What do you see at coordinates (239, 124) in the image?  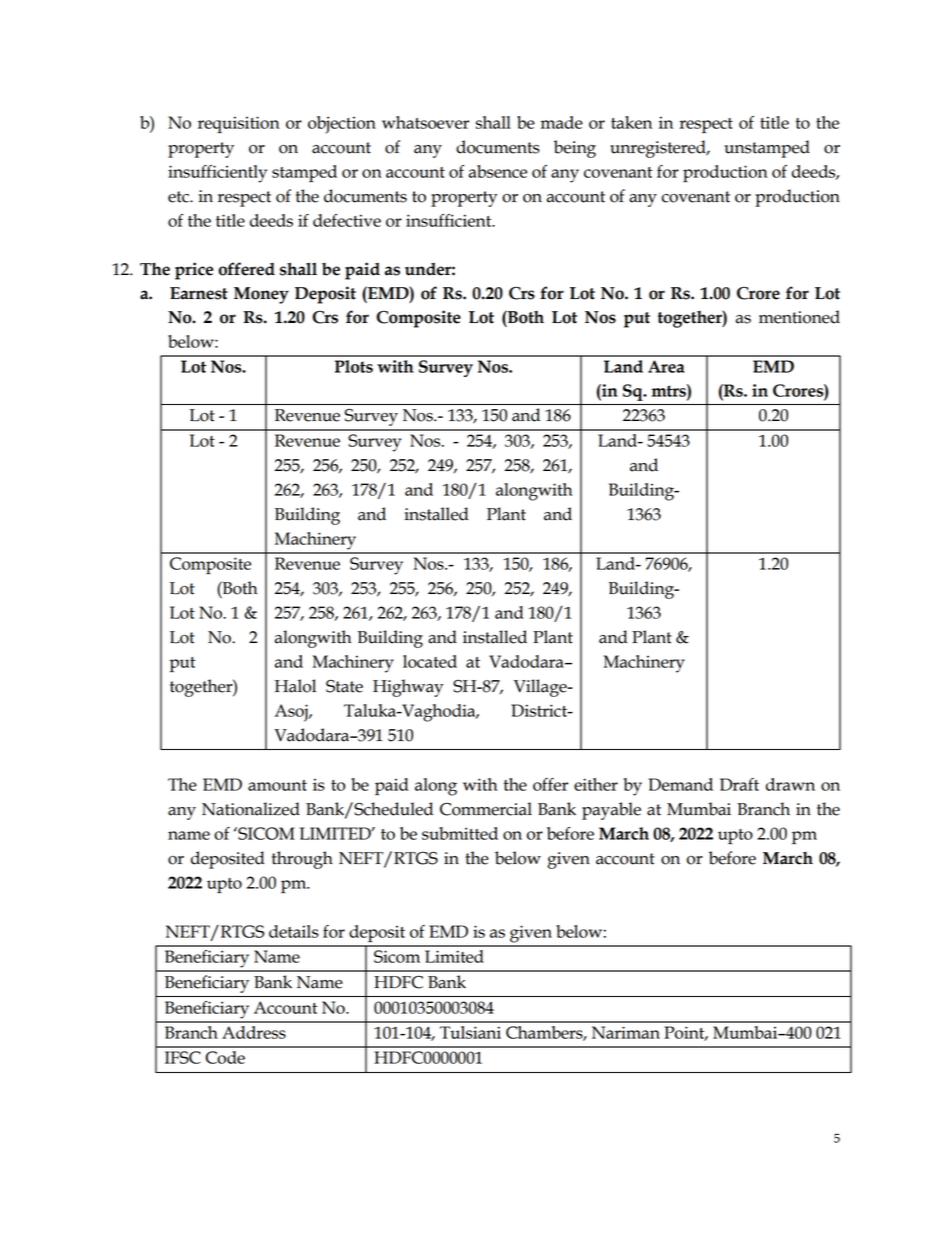 I see `requisition` at bounding box center [239, 124].
